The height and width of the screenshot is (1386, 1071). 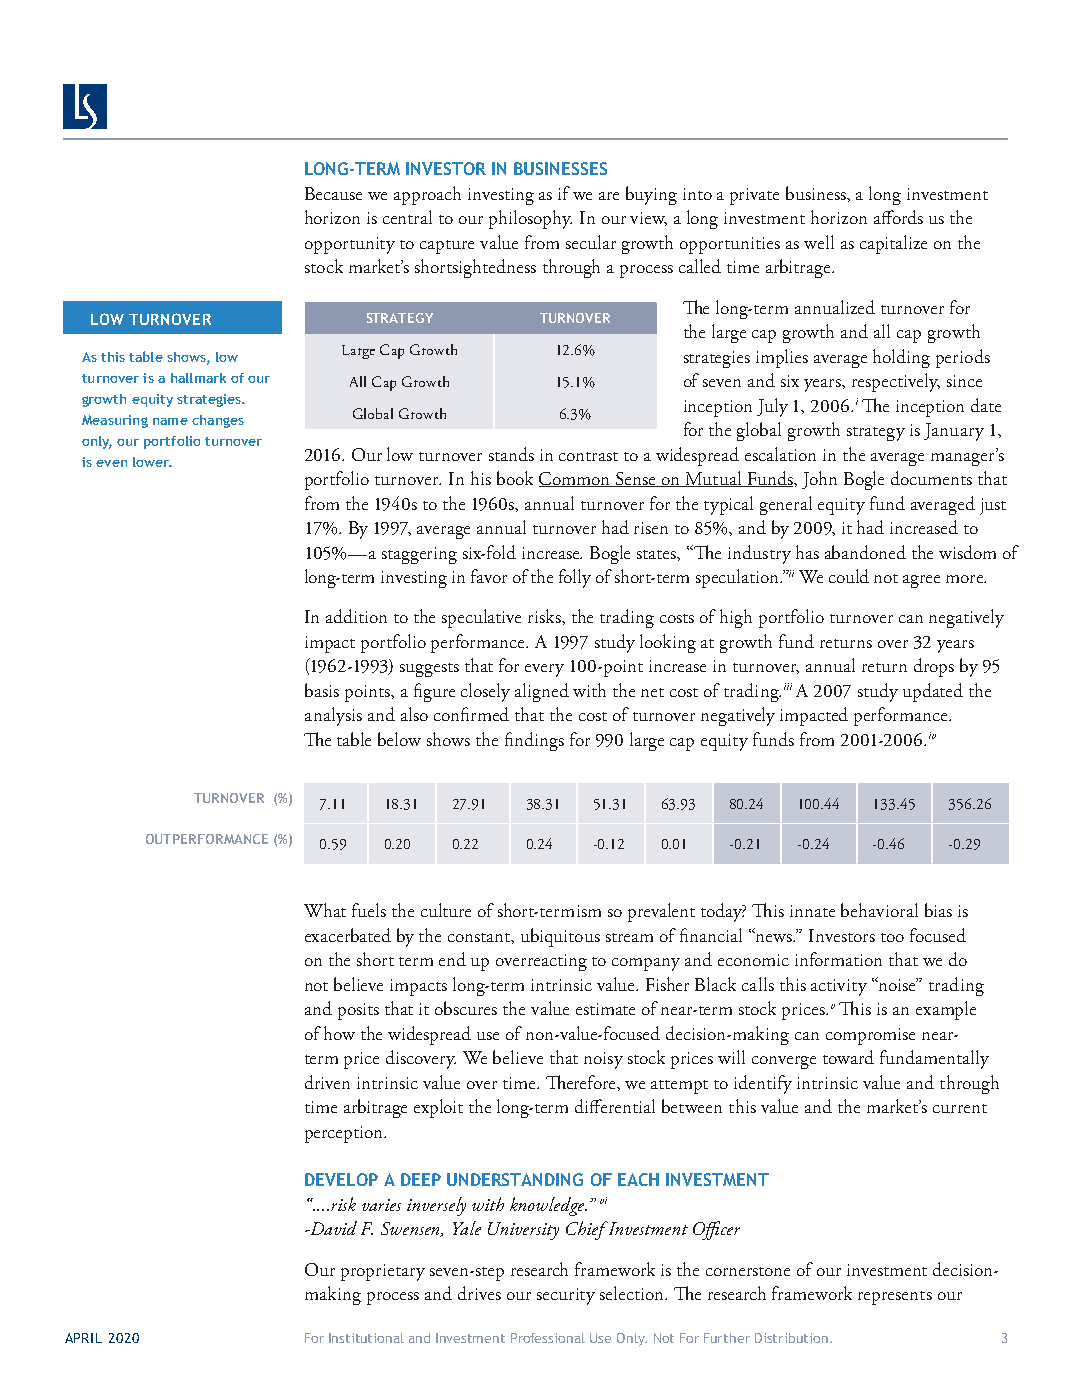 I want to click on APRIL, so click(x=83, y=1338).
